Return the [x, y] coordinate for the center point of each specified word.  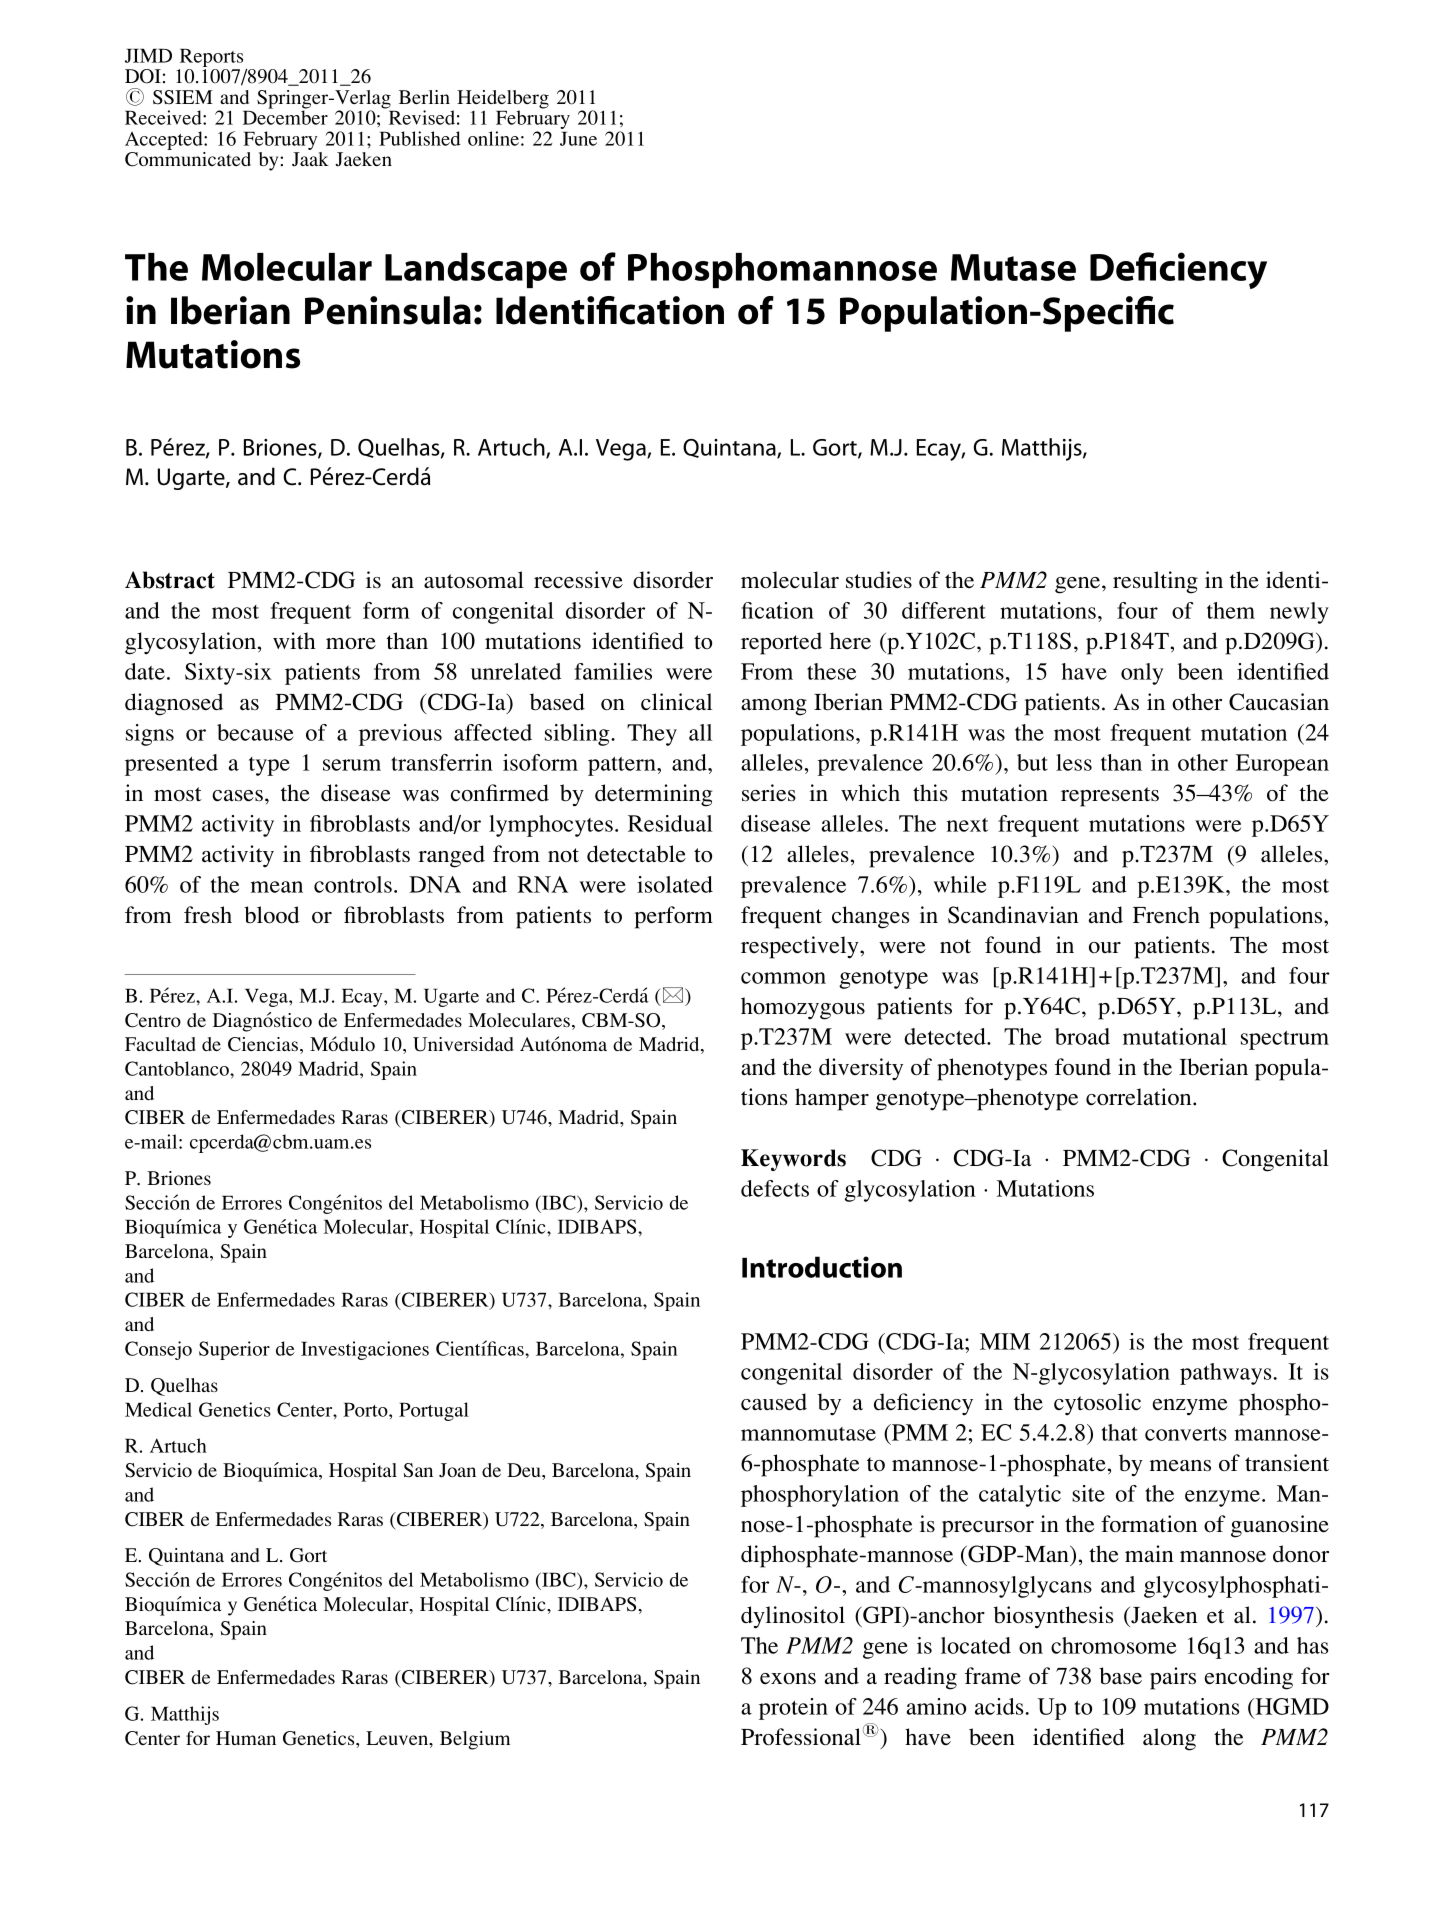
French [1166, 914]
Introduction [822, 1267]
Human [246, 1738]
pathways [1225, 1374]
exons [788, 1678]
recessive [578, 580]
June [578, 138]
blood [272, 915]
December [285, 116]
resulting [1155, 582]
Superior [234, 1350]
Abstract [170, 580]
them [1231, 610]
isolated [675, 884]
